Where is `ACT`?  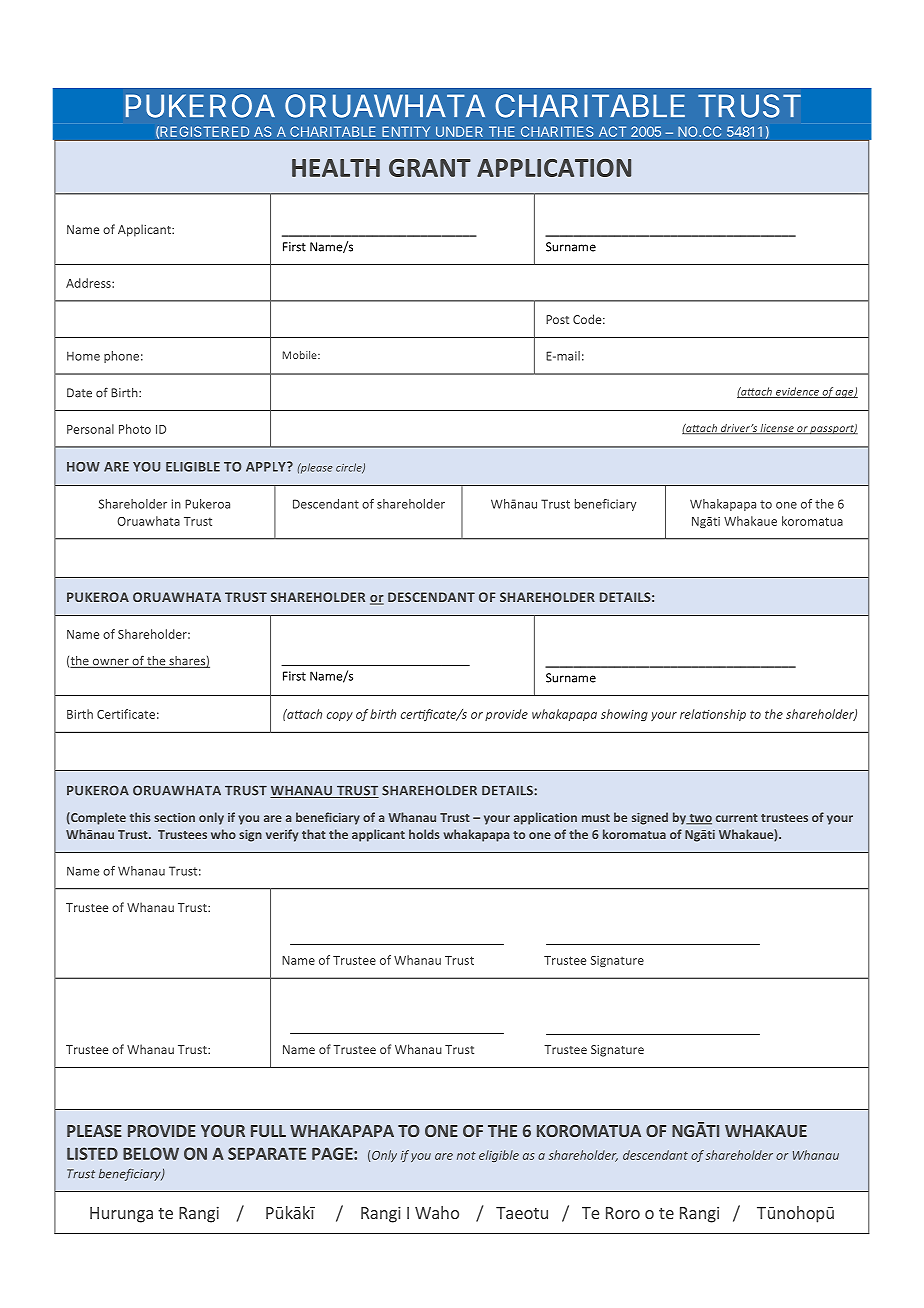 ACT is located at coordinates (612, 131).
